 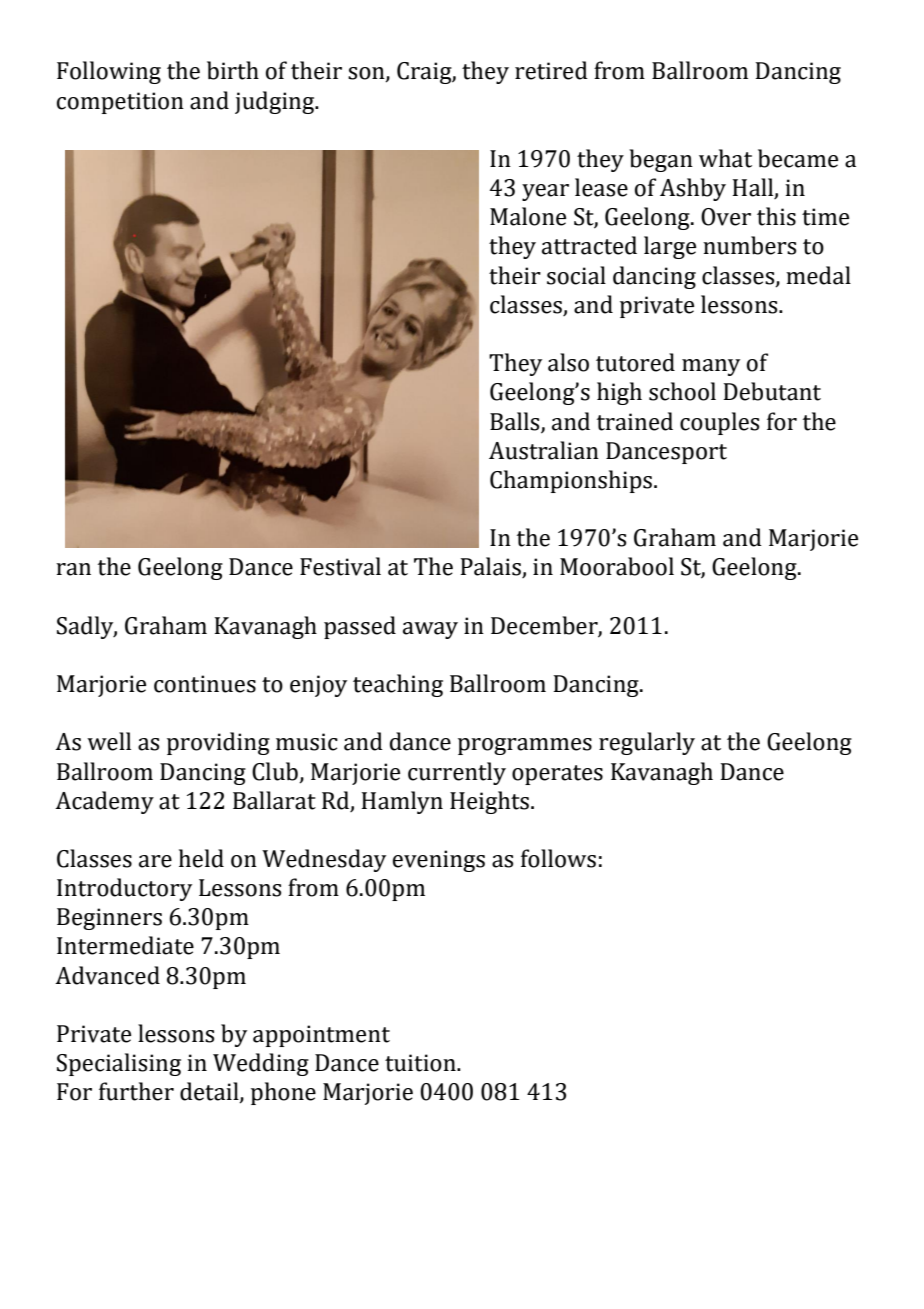 I want to click on Specialising, so click(x=119, y=1064).
